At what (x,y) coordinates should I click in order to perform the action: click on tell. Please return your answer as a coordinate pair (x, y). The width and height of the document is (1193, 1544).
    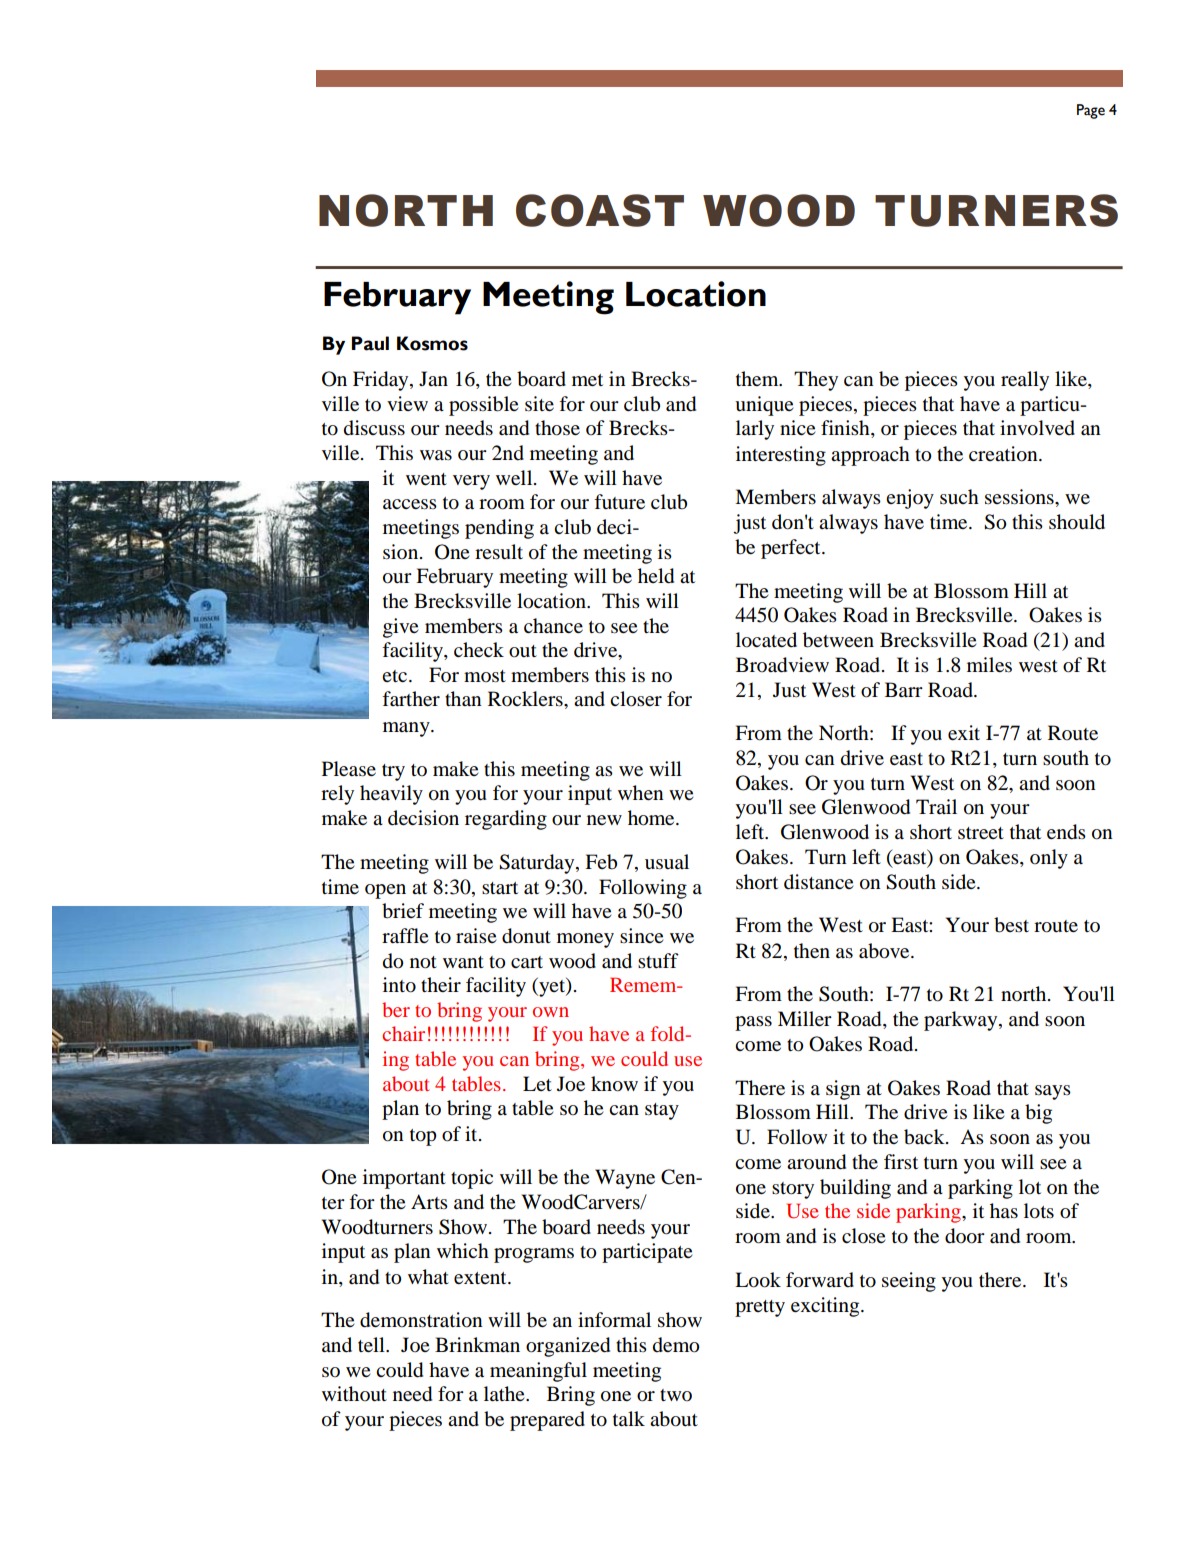
    Looking at the image, I should click on (372, 1345).
